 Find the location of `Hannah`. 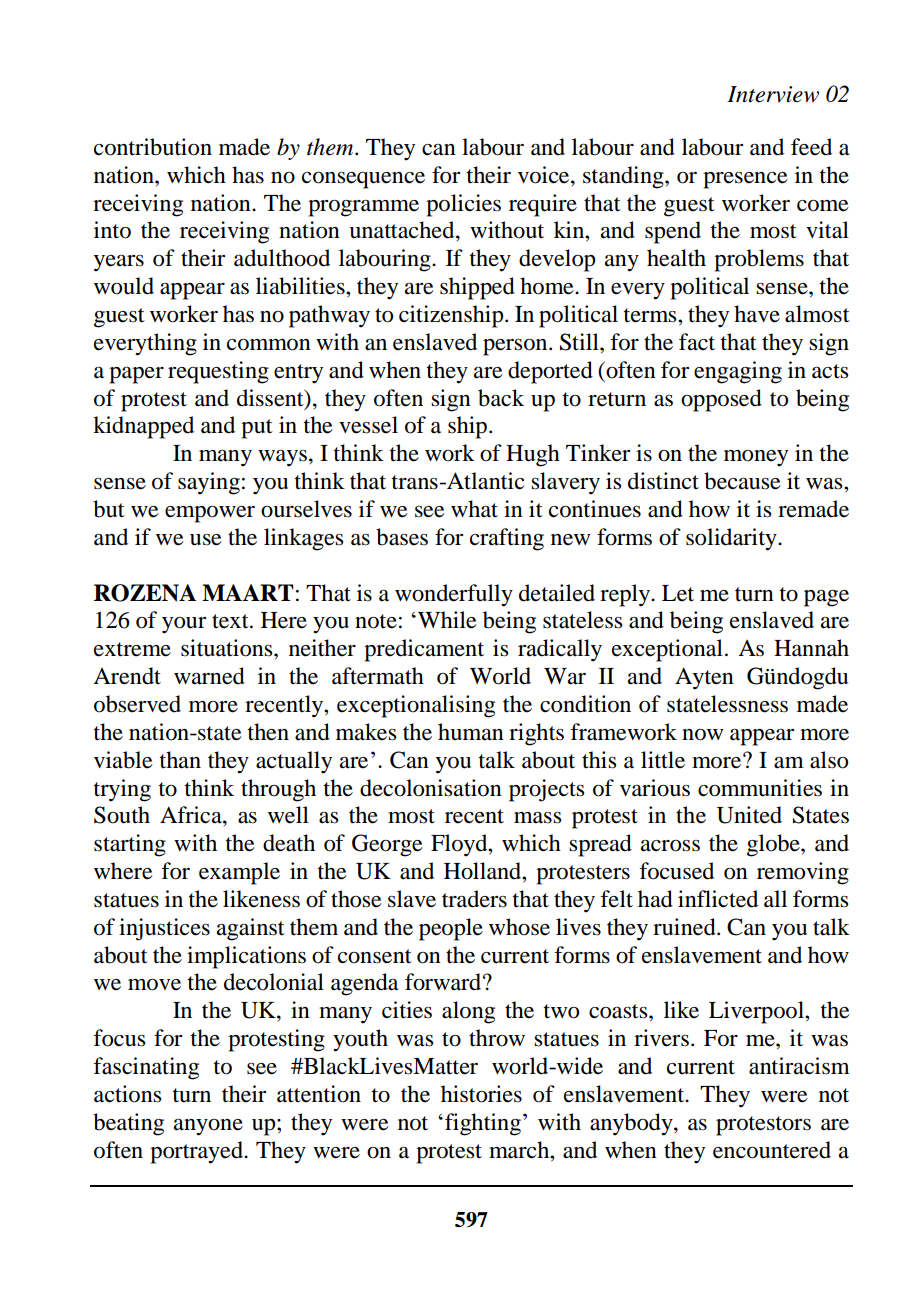

Hannah is located at coordinates (811, 648).
